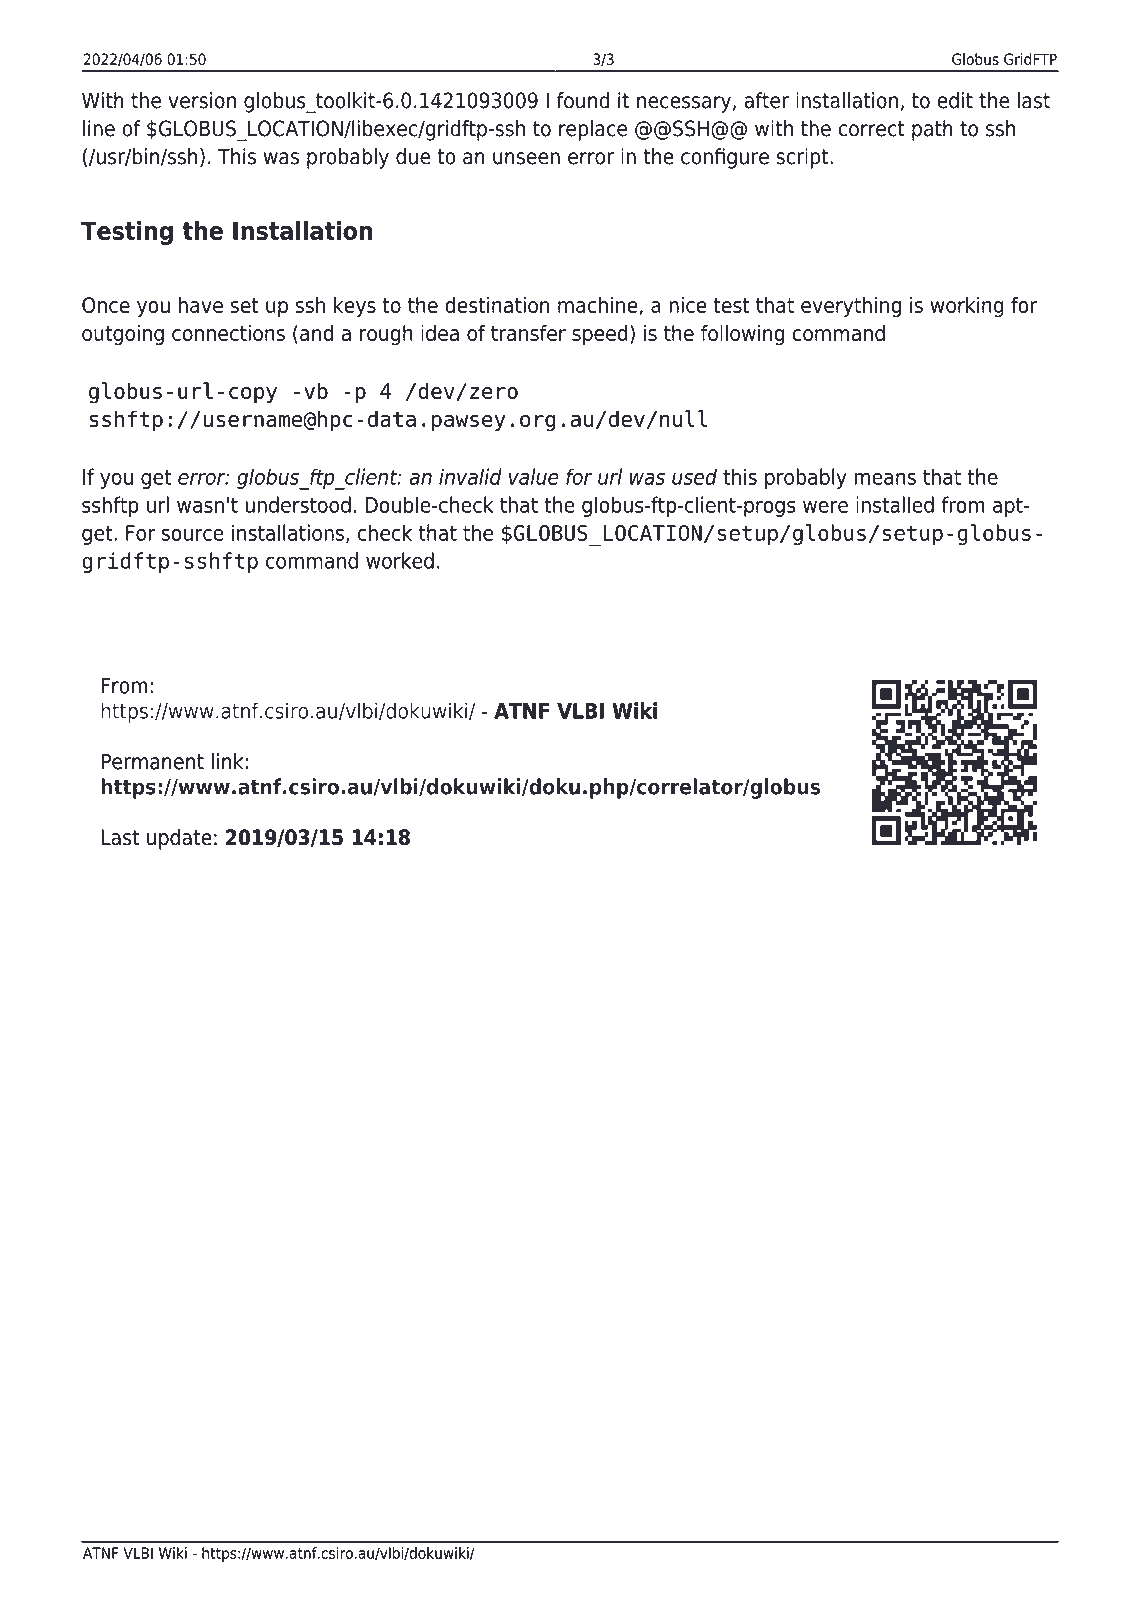 This screenshot has height=1613, width=1140. What do you see at coordinates (179, 839) in the screenshot?
I see `update` at bounding box center [179, 839].
